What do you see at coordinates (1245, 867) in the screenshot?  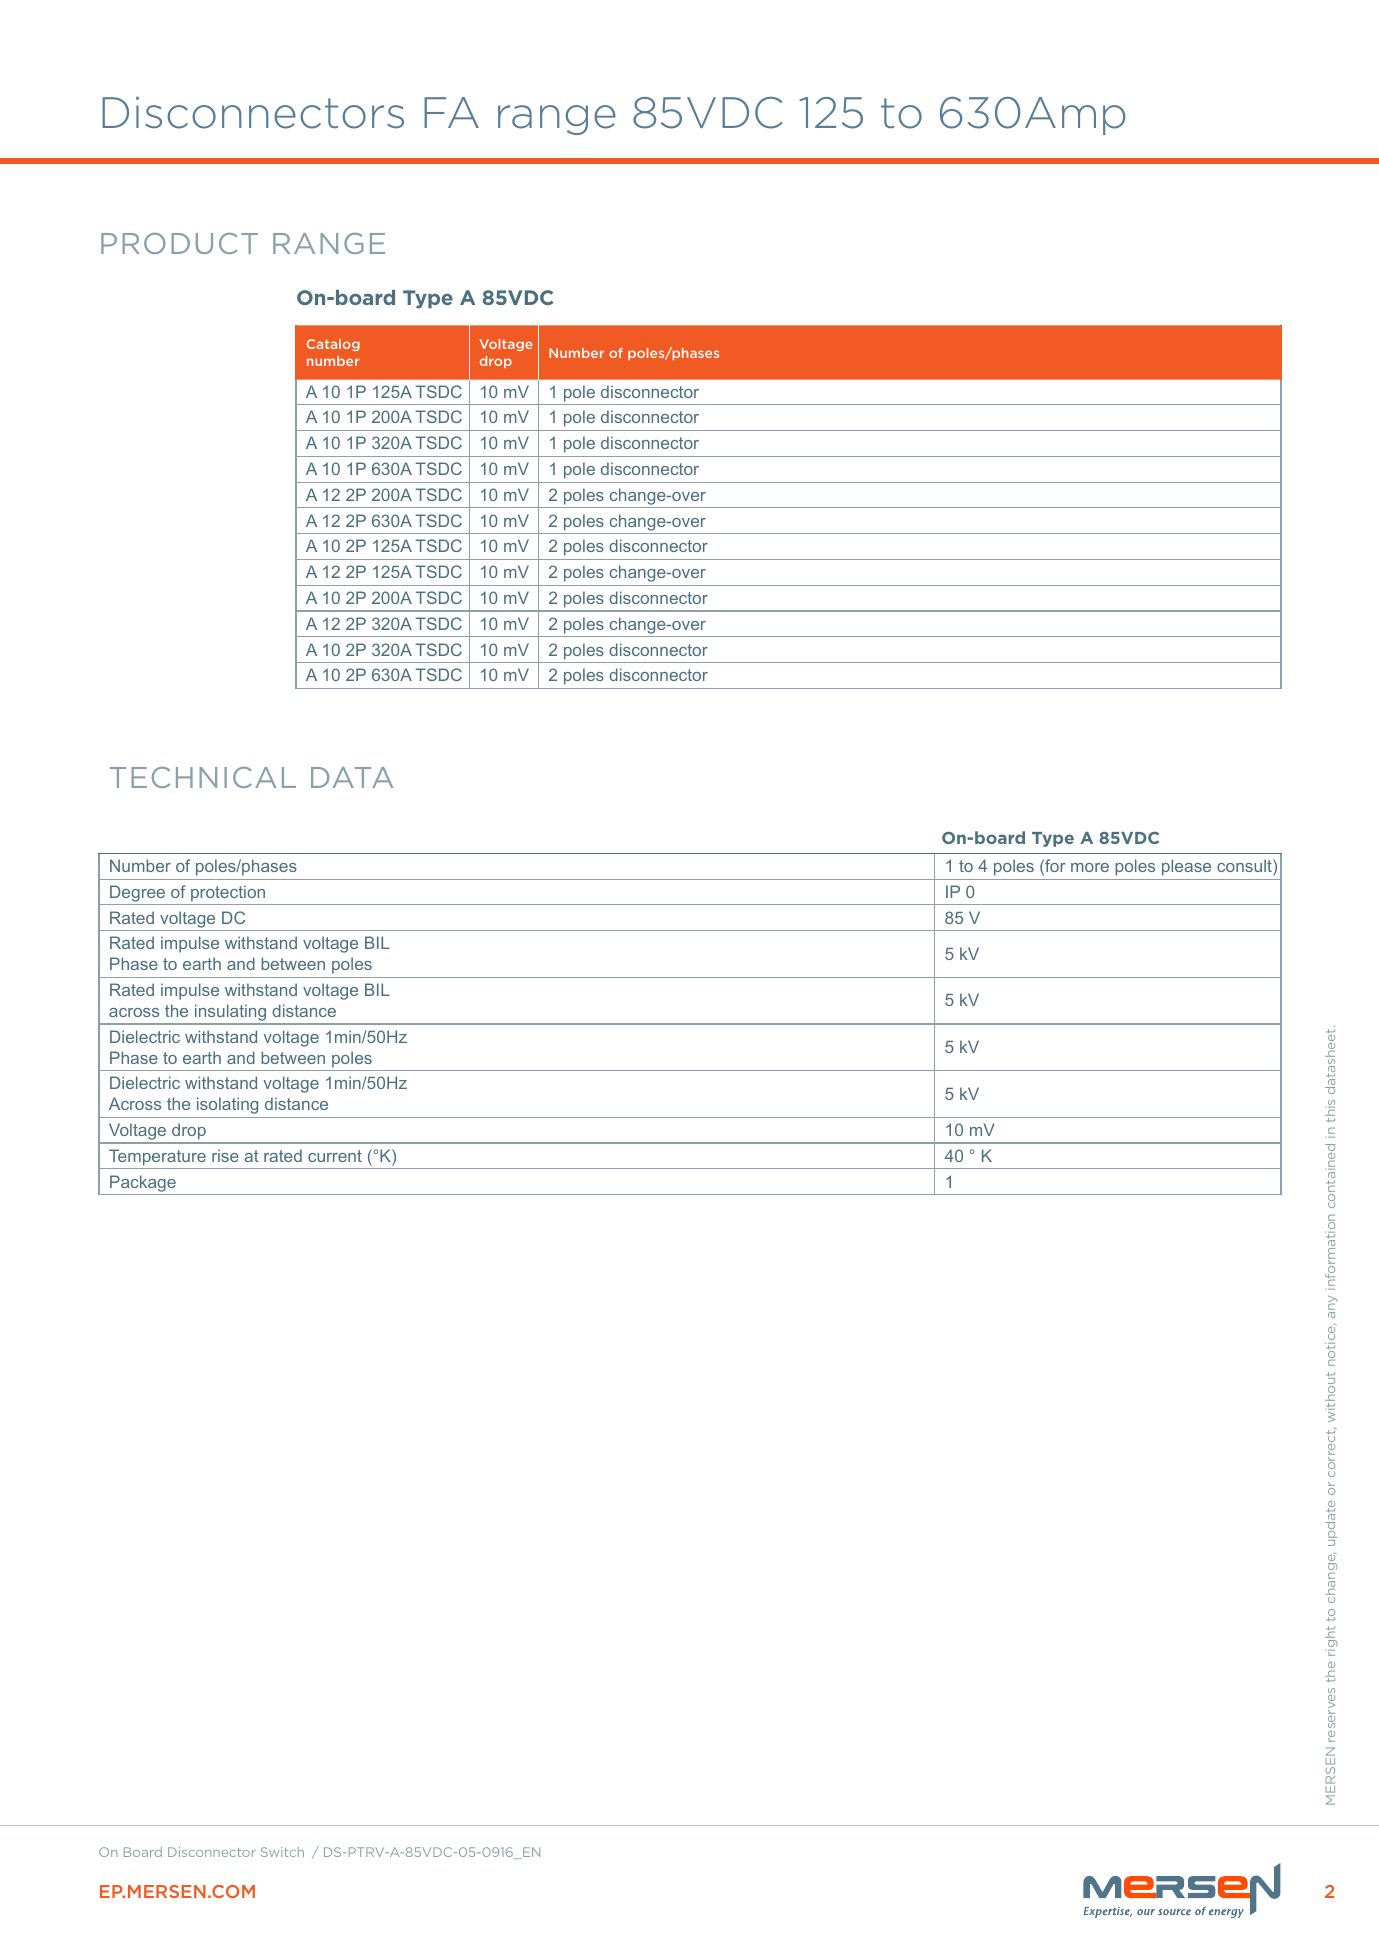 I see `consult` at bounding box center [1245, 867].
